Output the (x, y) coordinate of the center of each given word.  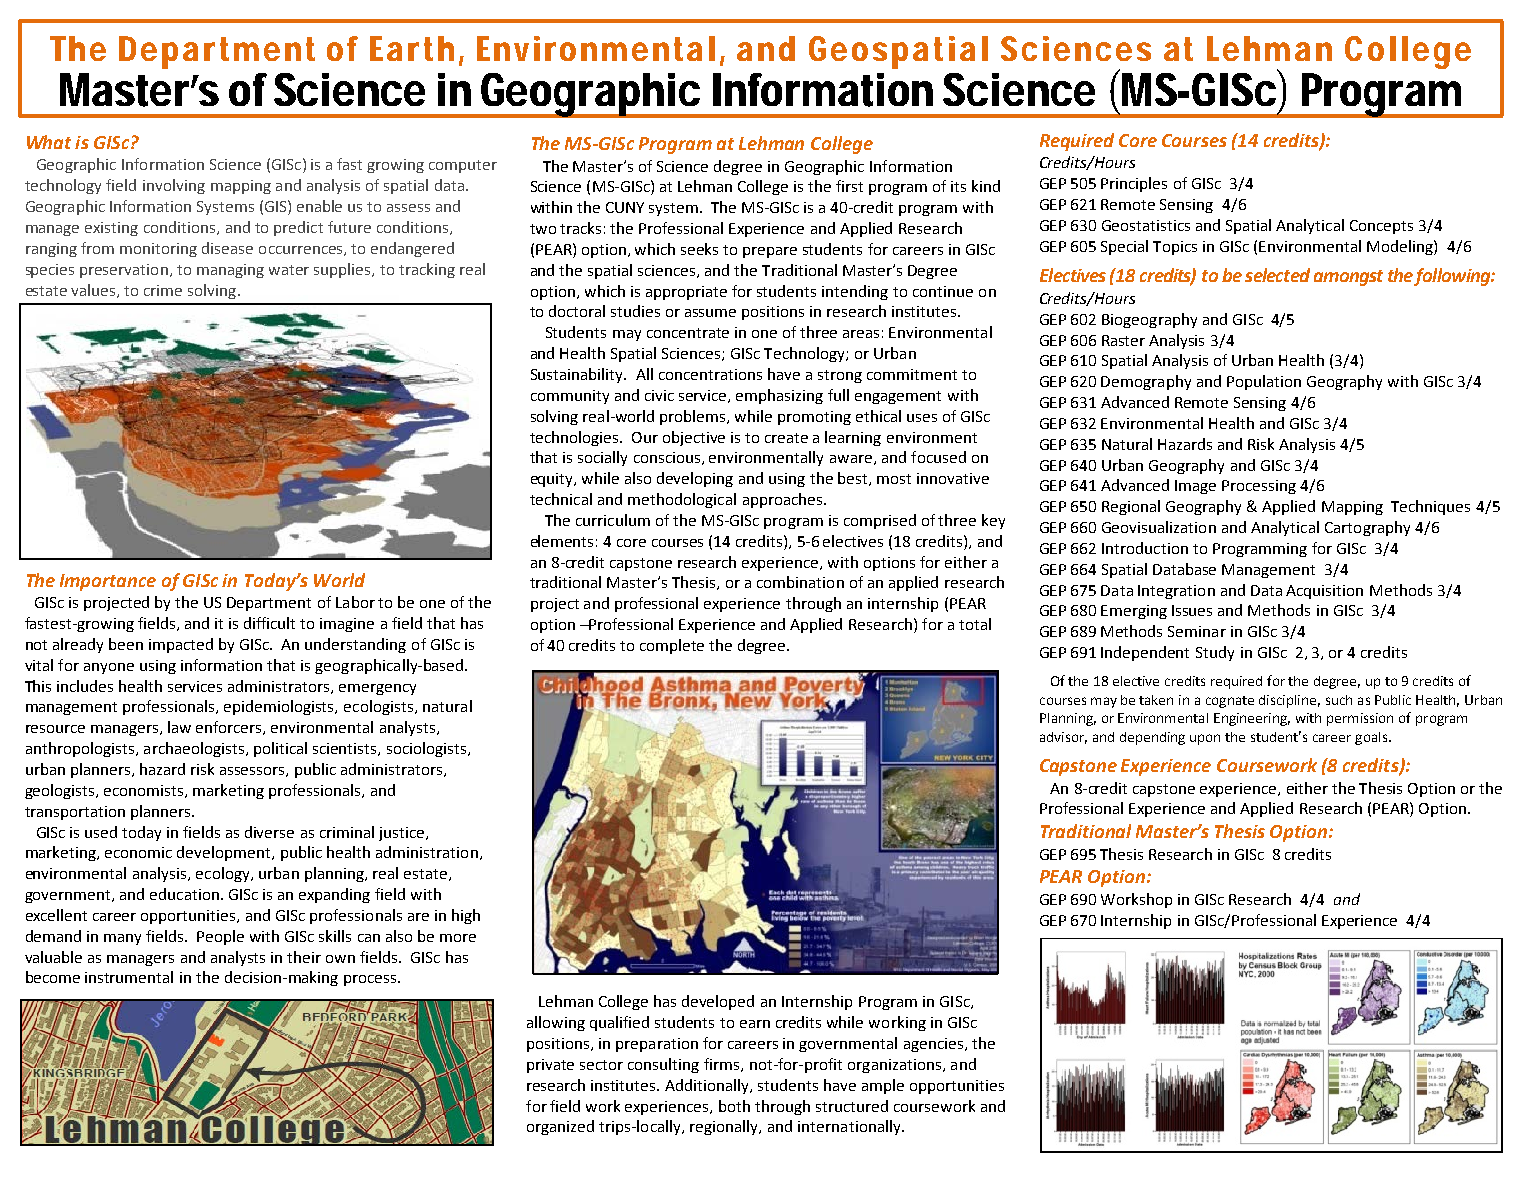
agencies (935, 1045)
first (849, 186)
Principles (1134, 184)
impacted (181, 645)
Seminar (1197, 631)
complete (672, 646)
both (734, 1106)
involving (174, 186)
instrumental (129, 977)
